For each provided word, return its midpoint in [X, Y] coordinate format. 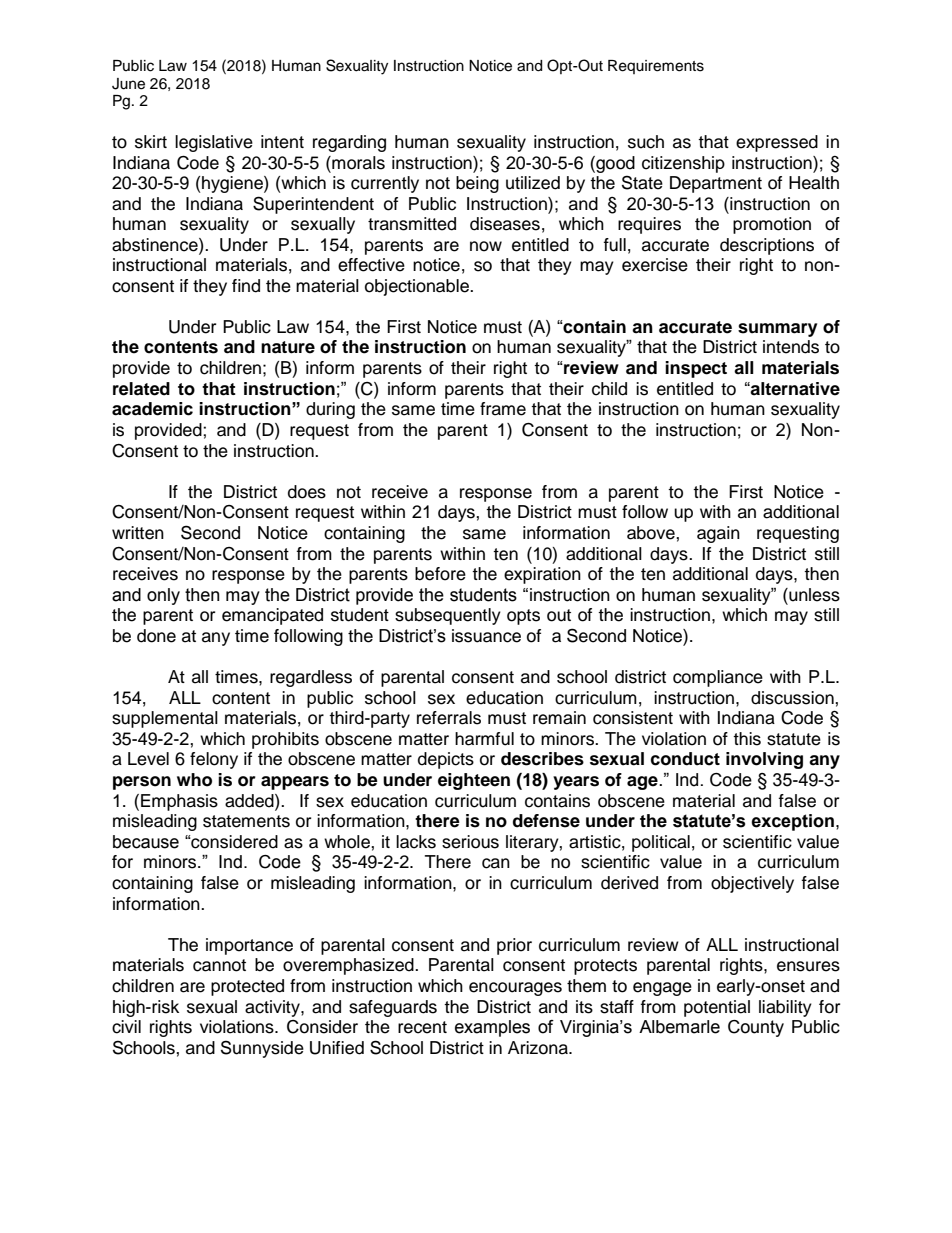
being [477, 184]
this [747, 739]
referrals [449, 718]
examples [492, 1028]
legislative [214, 143]
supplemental [165, 719]
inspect [696, 369]
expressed [777, 143]
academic [152, 409]
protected [247, 987]
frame [503, 409]
